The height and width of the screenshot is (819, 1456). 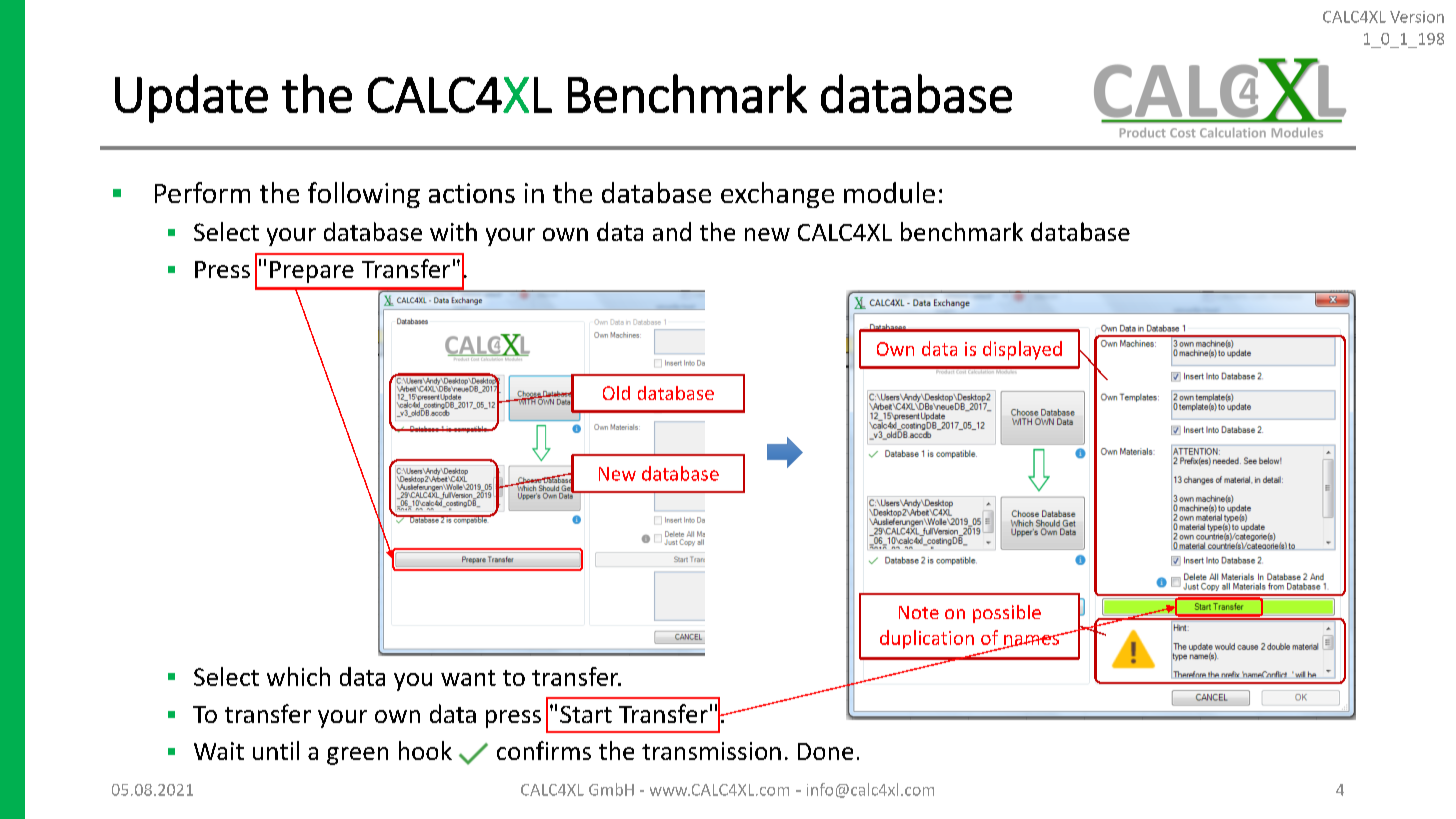 I want to click on green, so click(x=357, y=756).
